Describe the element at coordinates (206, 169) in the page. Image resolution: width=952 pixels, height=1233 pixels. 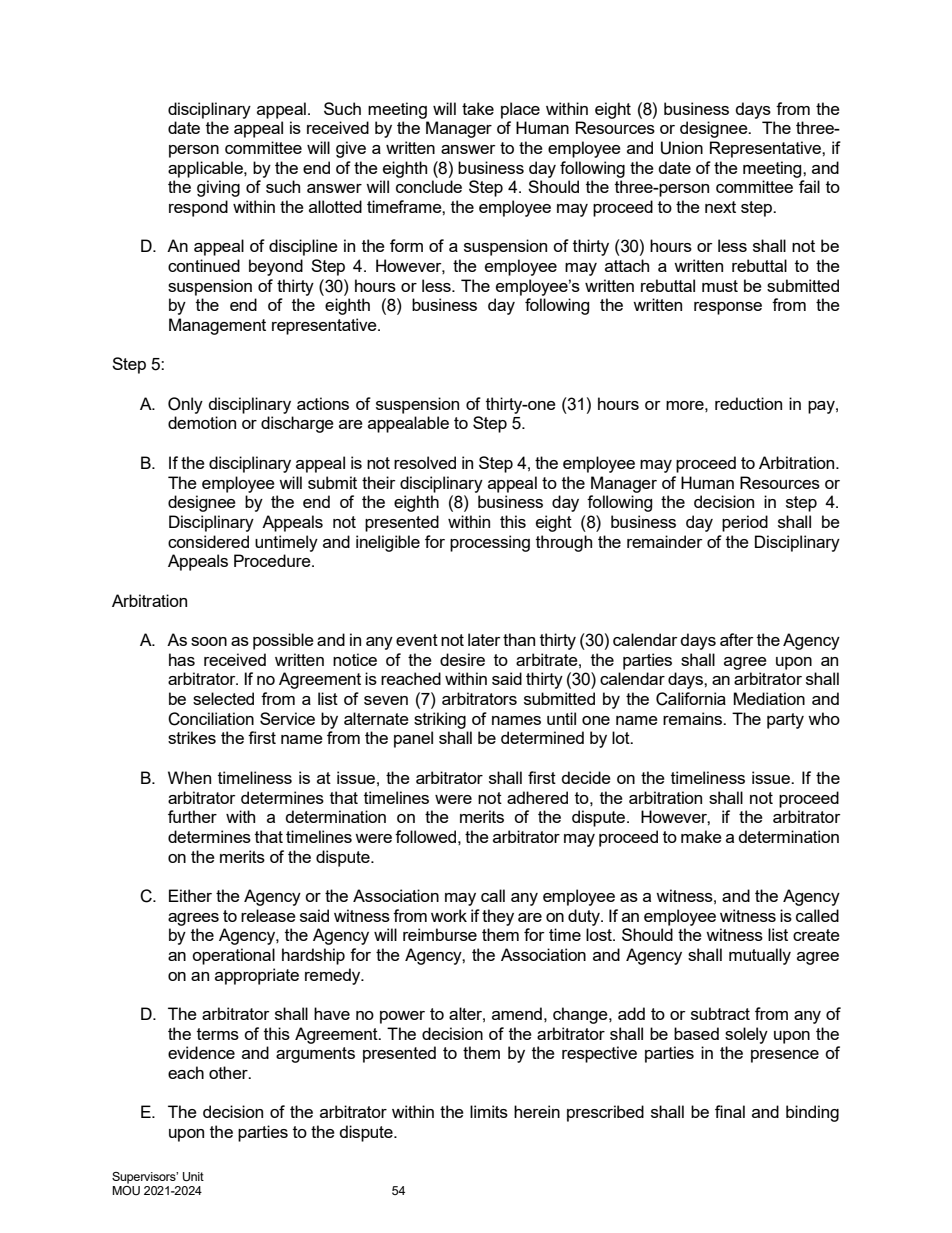
I see `applicable` at that location.
